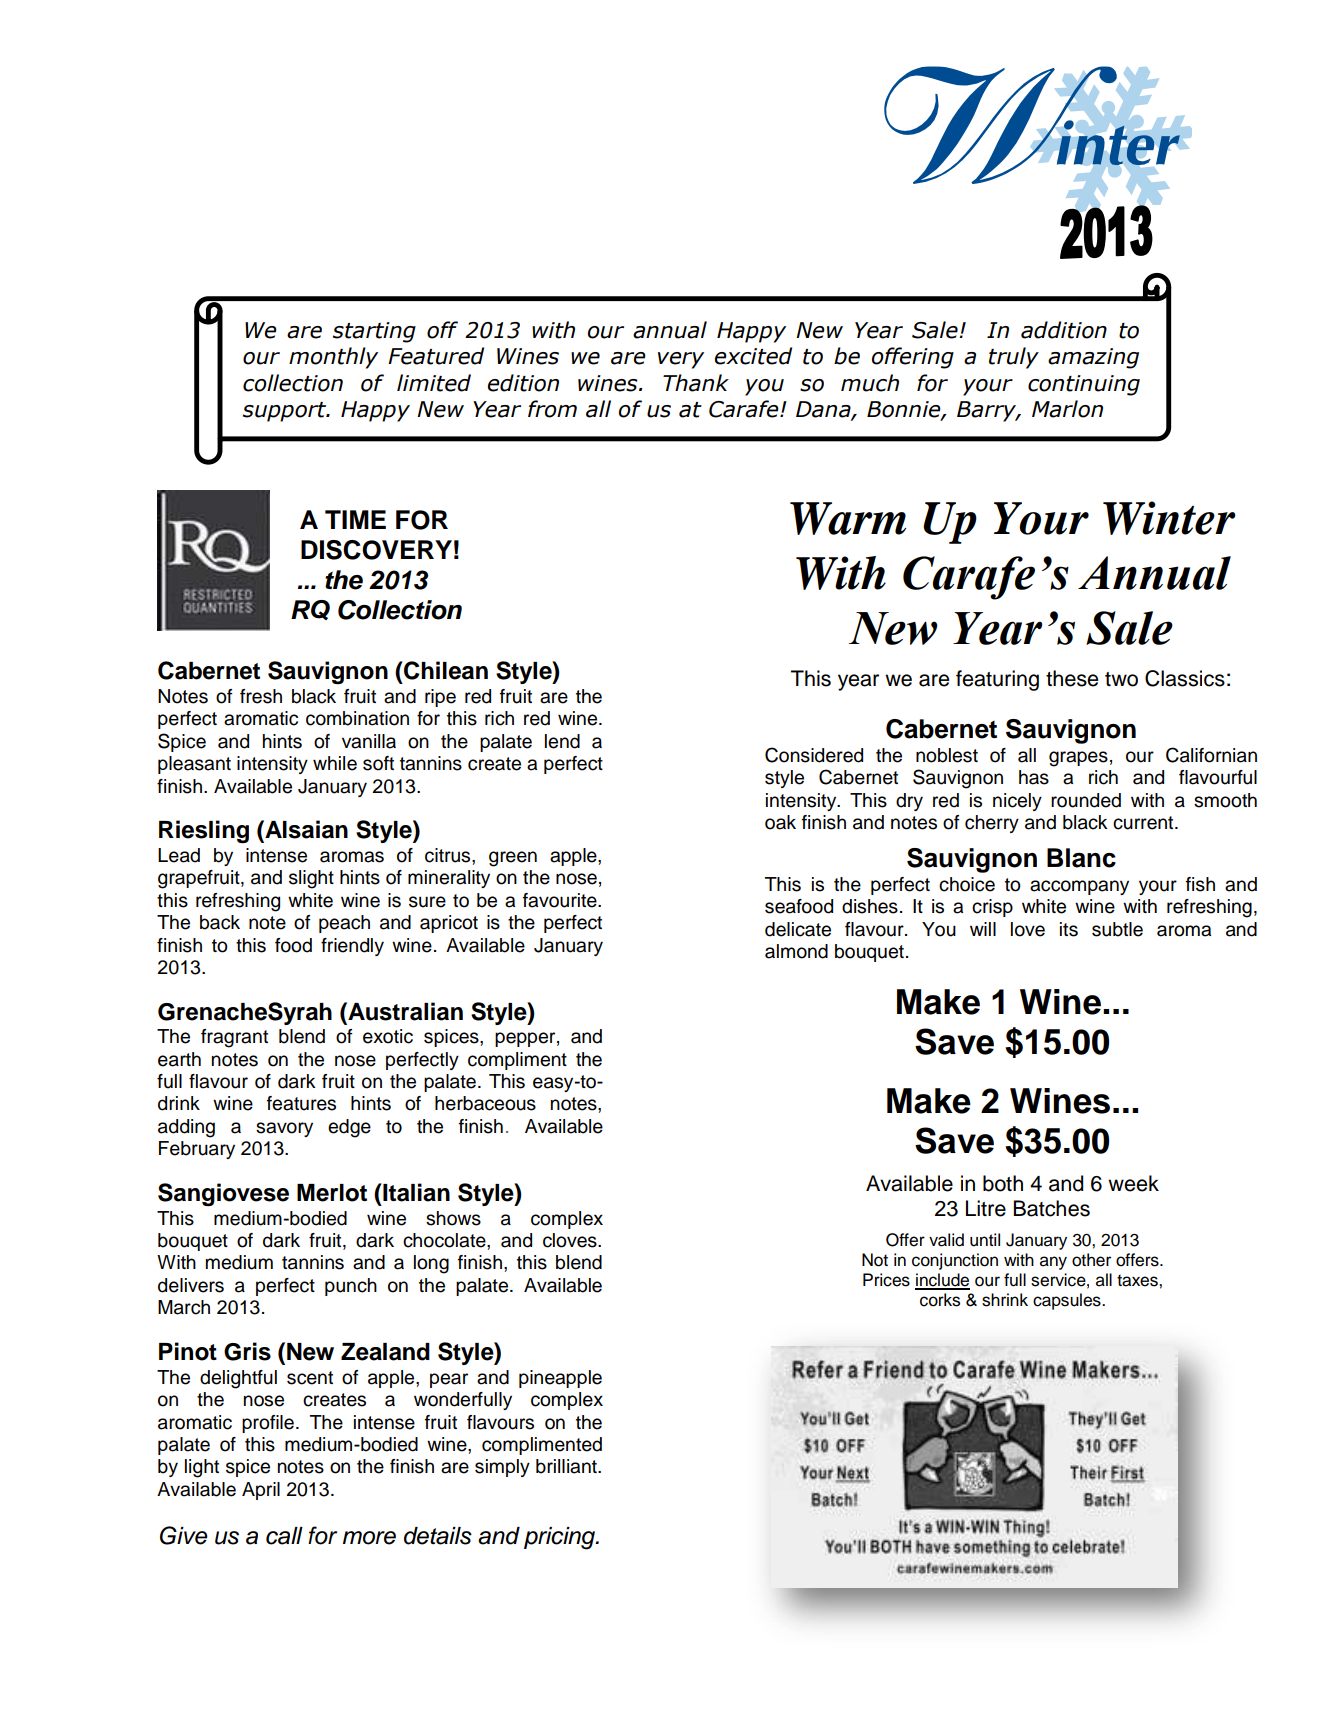 This document has width=1322, height=1711. I want to click on punch, so click(351, 1287).
